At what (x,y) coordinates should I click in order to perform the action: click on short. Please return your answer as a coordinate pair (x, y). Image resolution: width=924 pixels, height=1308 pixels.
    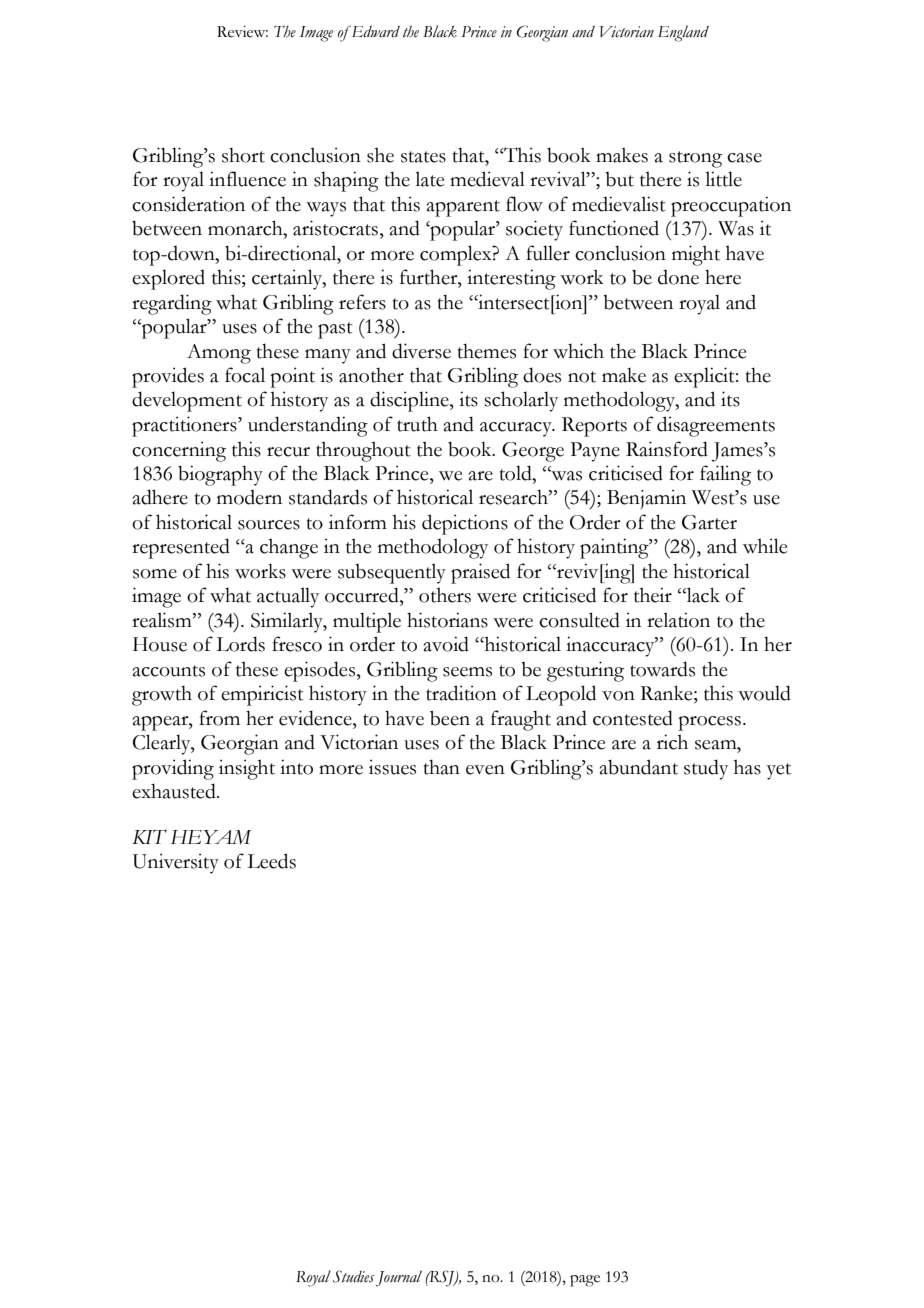
    Looking at the image, I should click on (243, 155).
